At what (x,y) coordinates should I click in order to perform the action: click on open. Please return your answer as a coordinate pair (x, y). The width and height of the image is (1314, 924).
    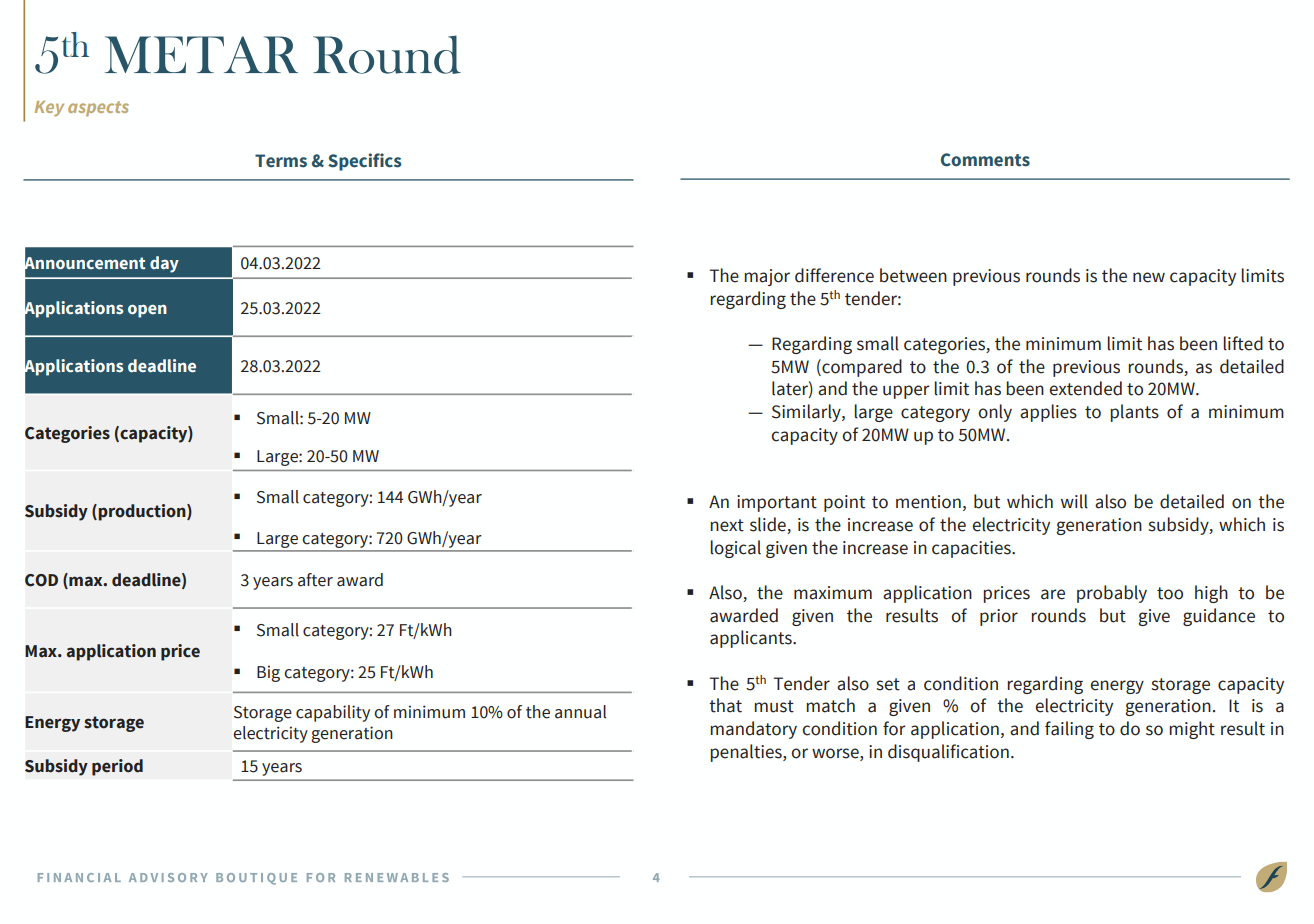
    Looking at the image, I should click on (147, 311).
